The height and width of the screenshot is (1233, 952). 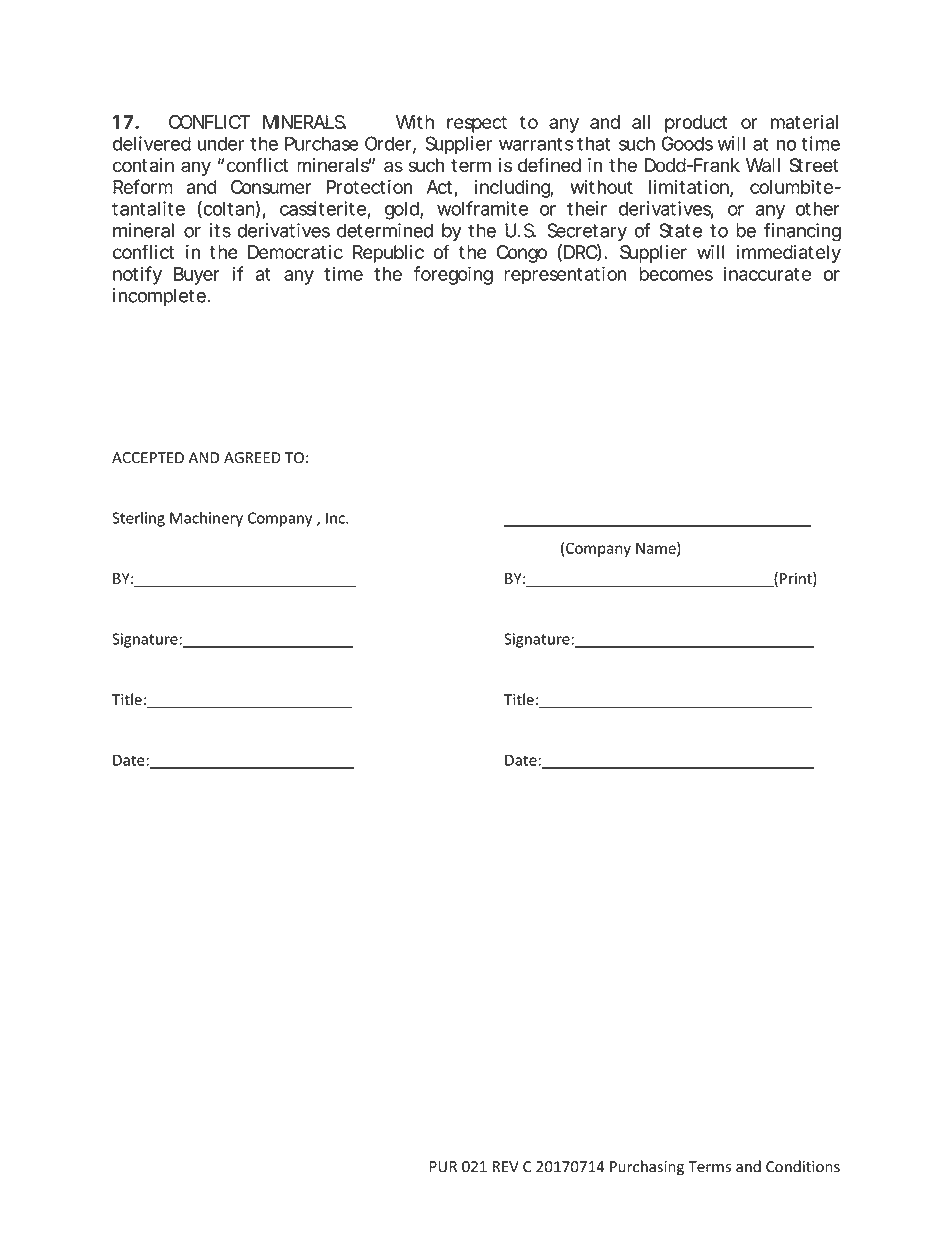 I want to click on foregoing, so click(x=453, y=275).
